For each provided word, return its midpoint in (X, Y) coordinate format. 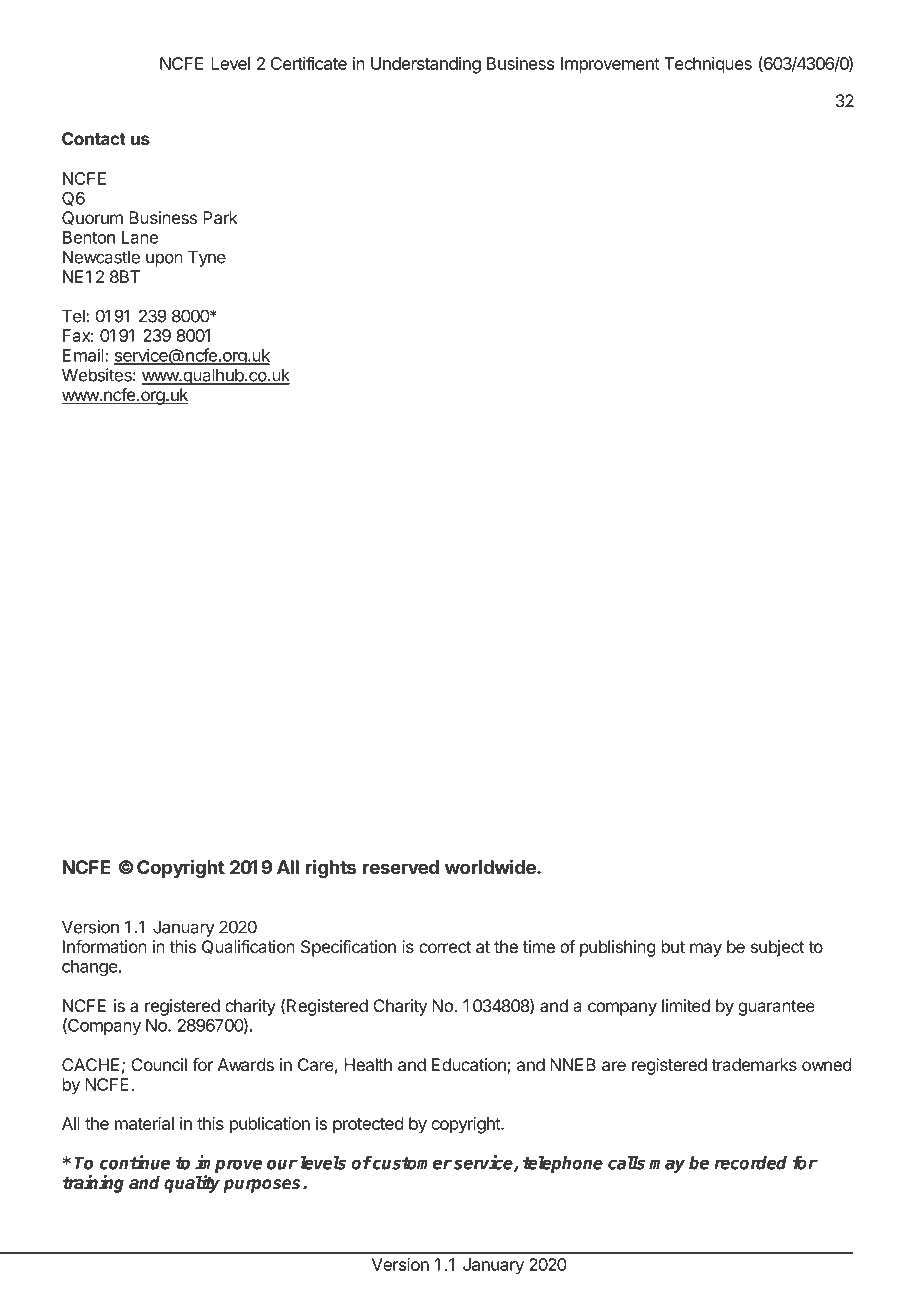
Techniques (708, 65)
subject (777, 948)
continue (135, 1162)
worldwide (491, 866)
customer (411, 1163)
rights (331, 868)
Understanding (426, 65)
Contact (94, 138)
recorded (750, 1163)
